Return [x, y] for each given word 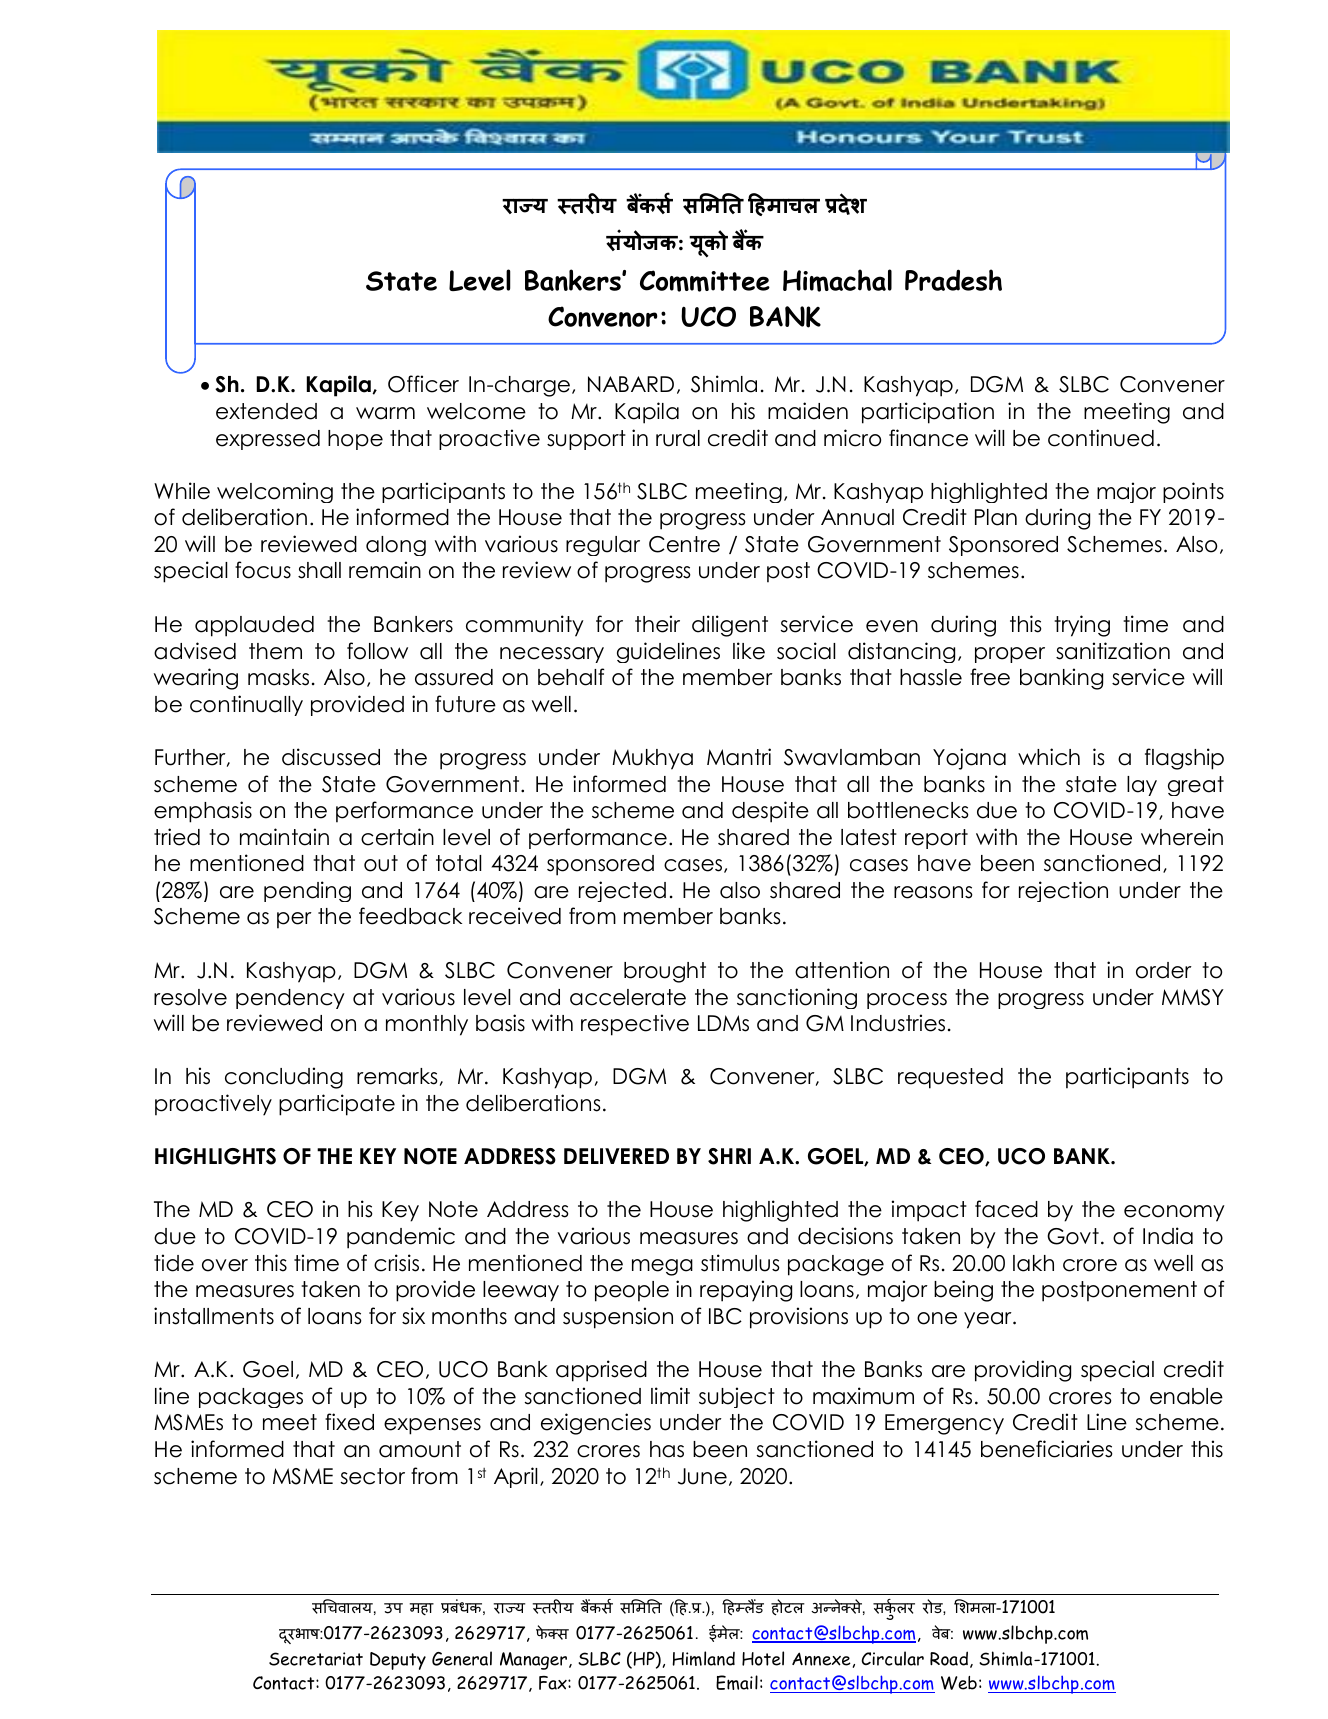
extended [266, 411]
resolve [190, 997]
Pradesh [953, 280]
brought [665, 972]
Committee [705, 281]
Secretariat [316, 1659]
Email [737, 1682]
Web [959, 1683]
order [1164, 970]
